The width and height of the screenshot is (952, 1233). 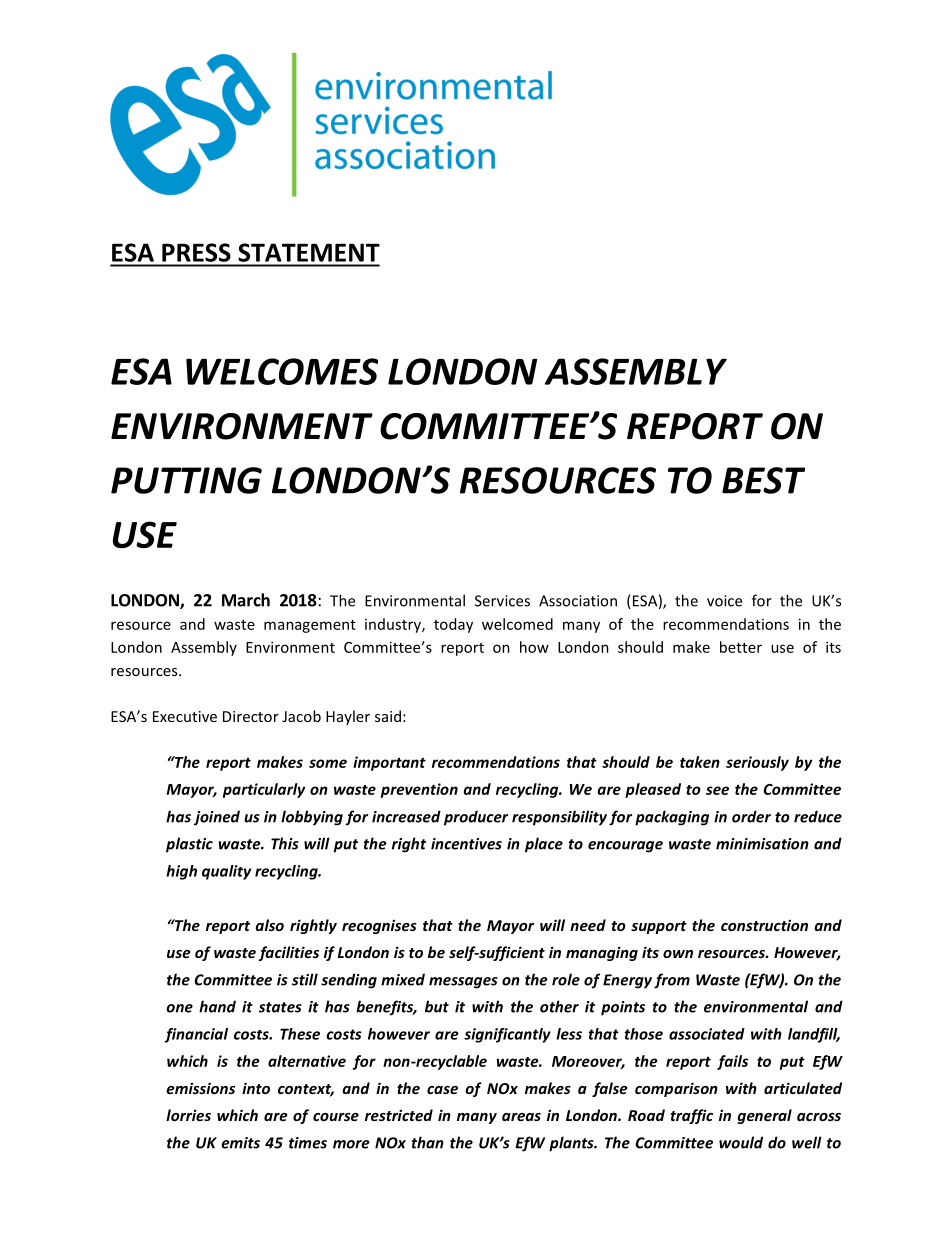 What do you see at coordinates (521, 1117) in the screenshot?
I see `areas` at bounding box center [521, 1117].
